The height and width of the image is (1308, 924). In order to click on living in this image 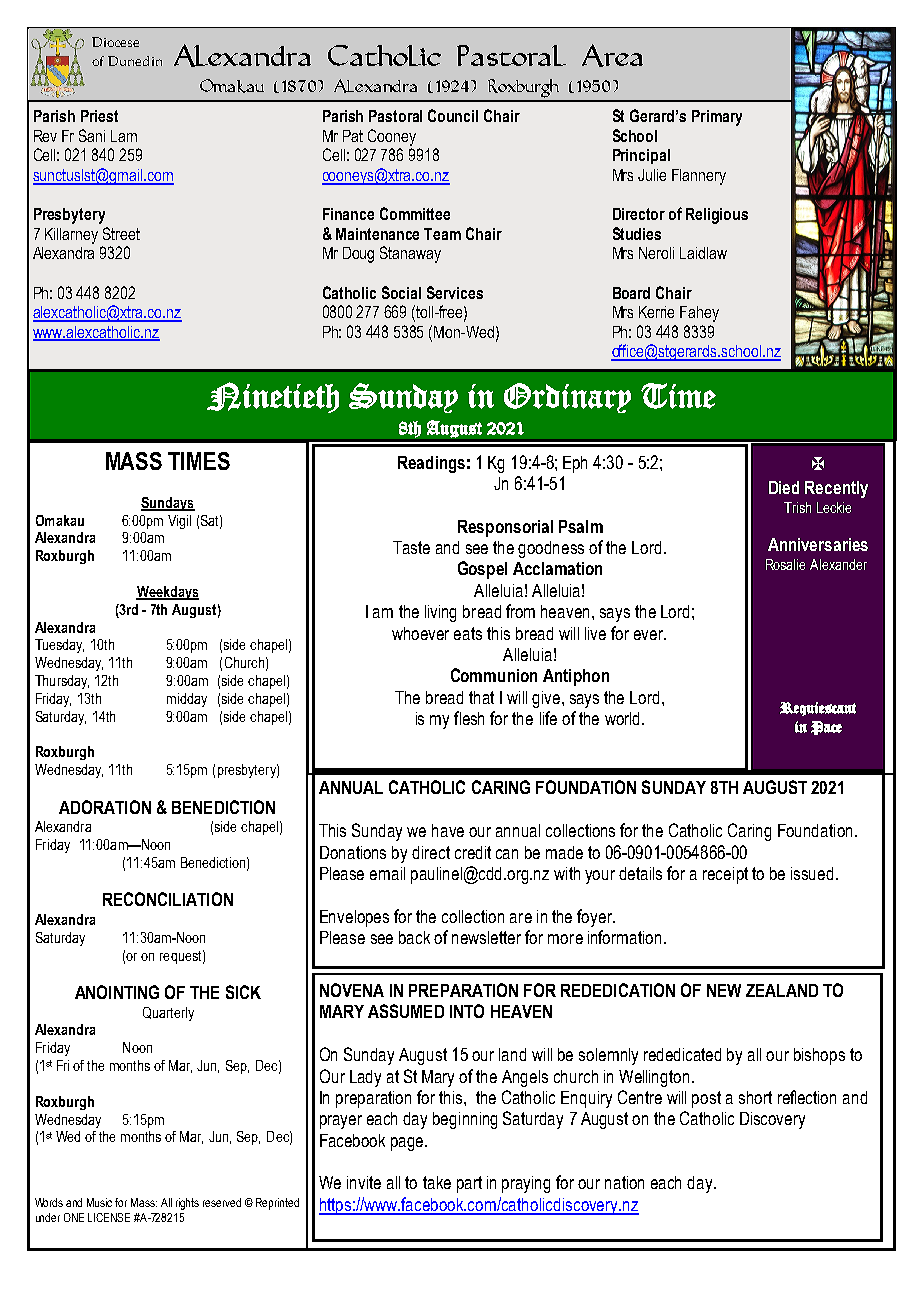, I will do `click(440, 613)`.
